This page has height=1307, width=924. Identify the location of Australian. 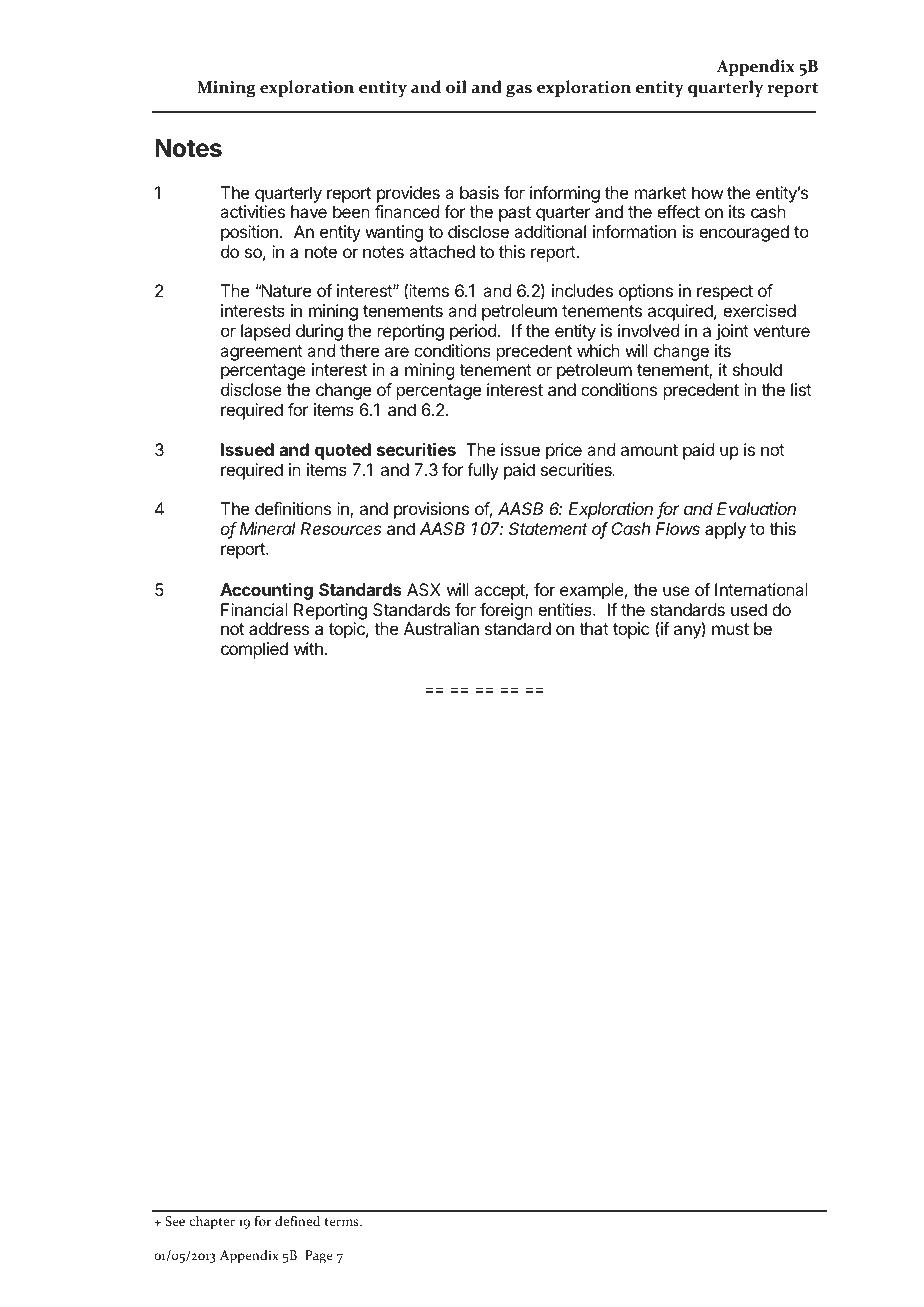
(441, 628).
